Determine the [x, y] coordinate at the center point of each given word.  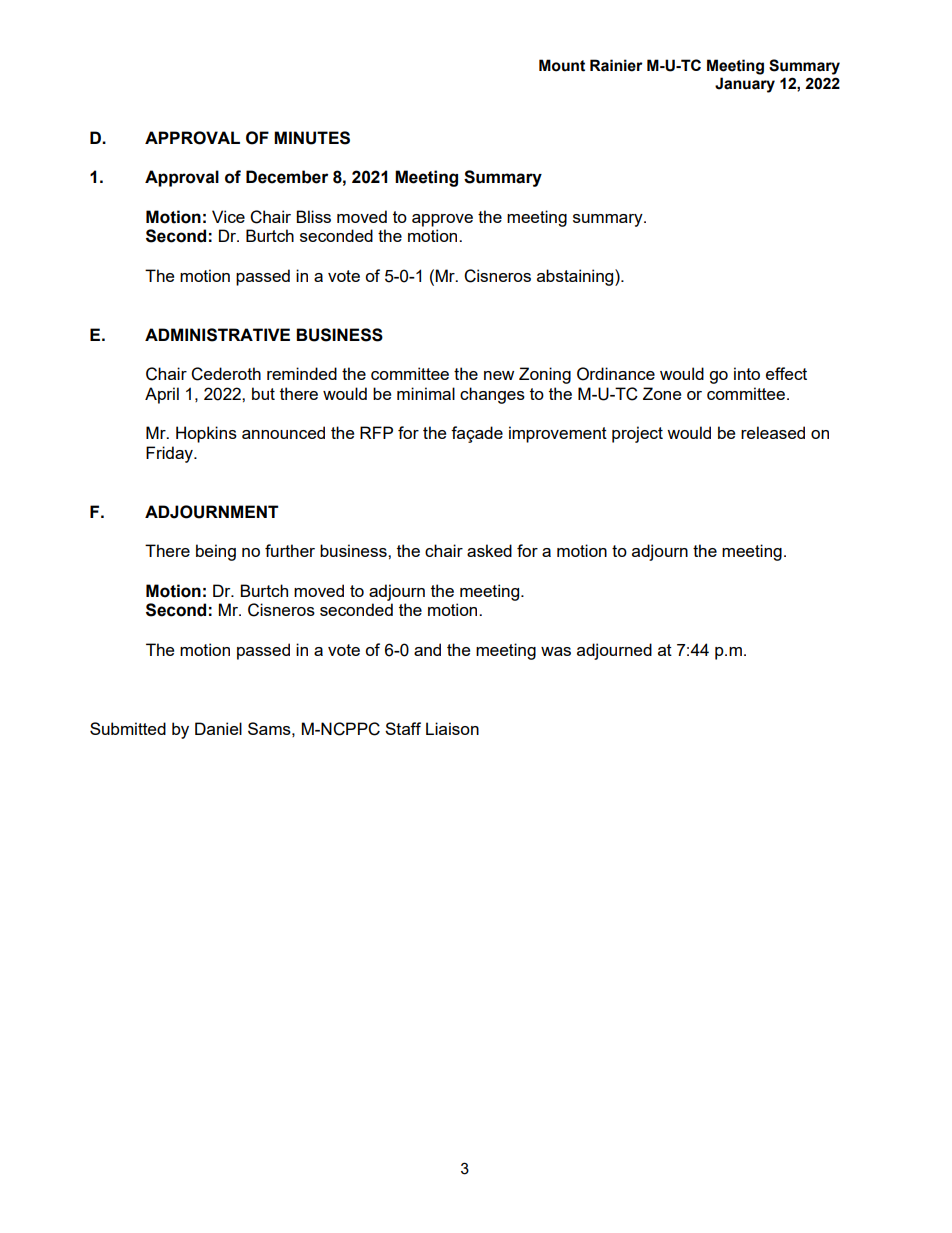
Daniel [218, 728]
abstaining [576, 277]
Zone [662, 393]
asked [489, 550]
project [637, 434]
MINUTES [312, 138]
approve [442, 220]
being [216, 552]
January [745, 85]
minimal [426, 393]
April [162, 395]
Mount [562, 65]
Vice [228, 216]
